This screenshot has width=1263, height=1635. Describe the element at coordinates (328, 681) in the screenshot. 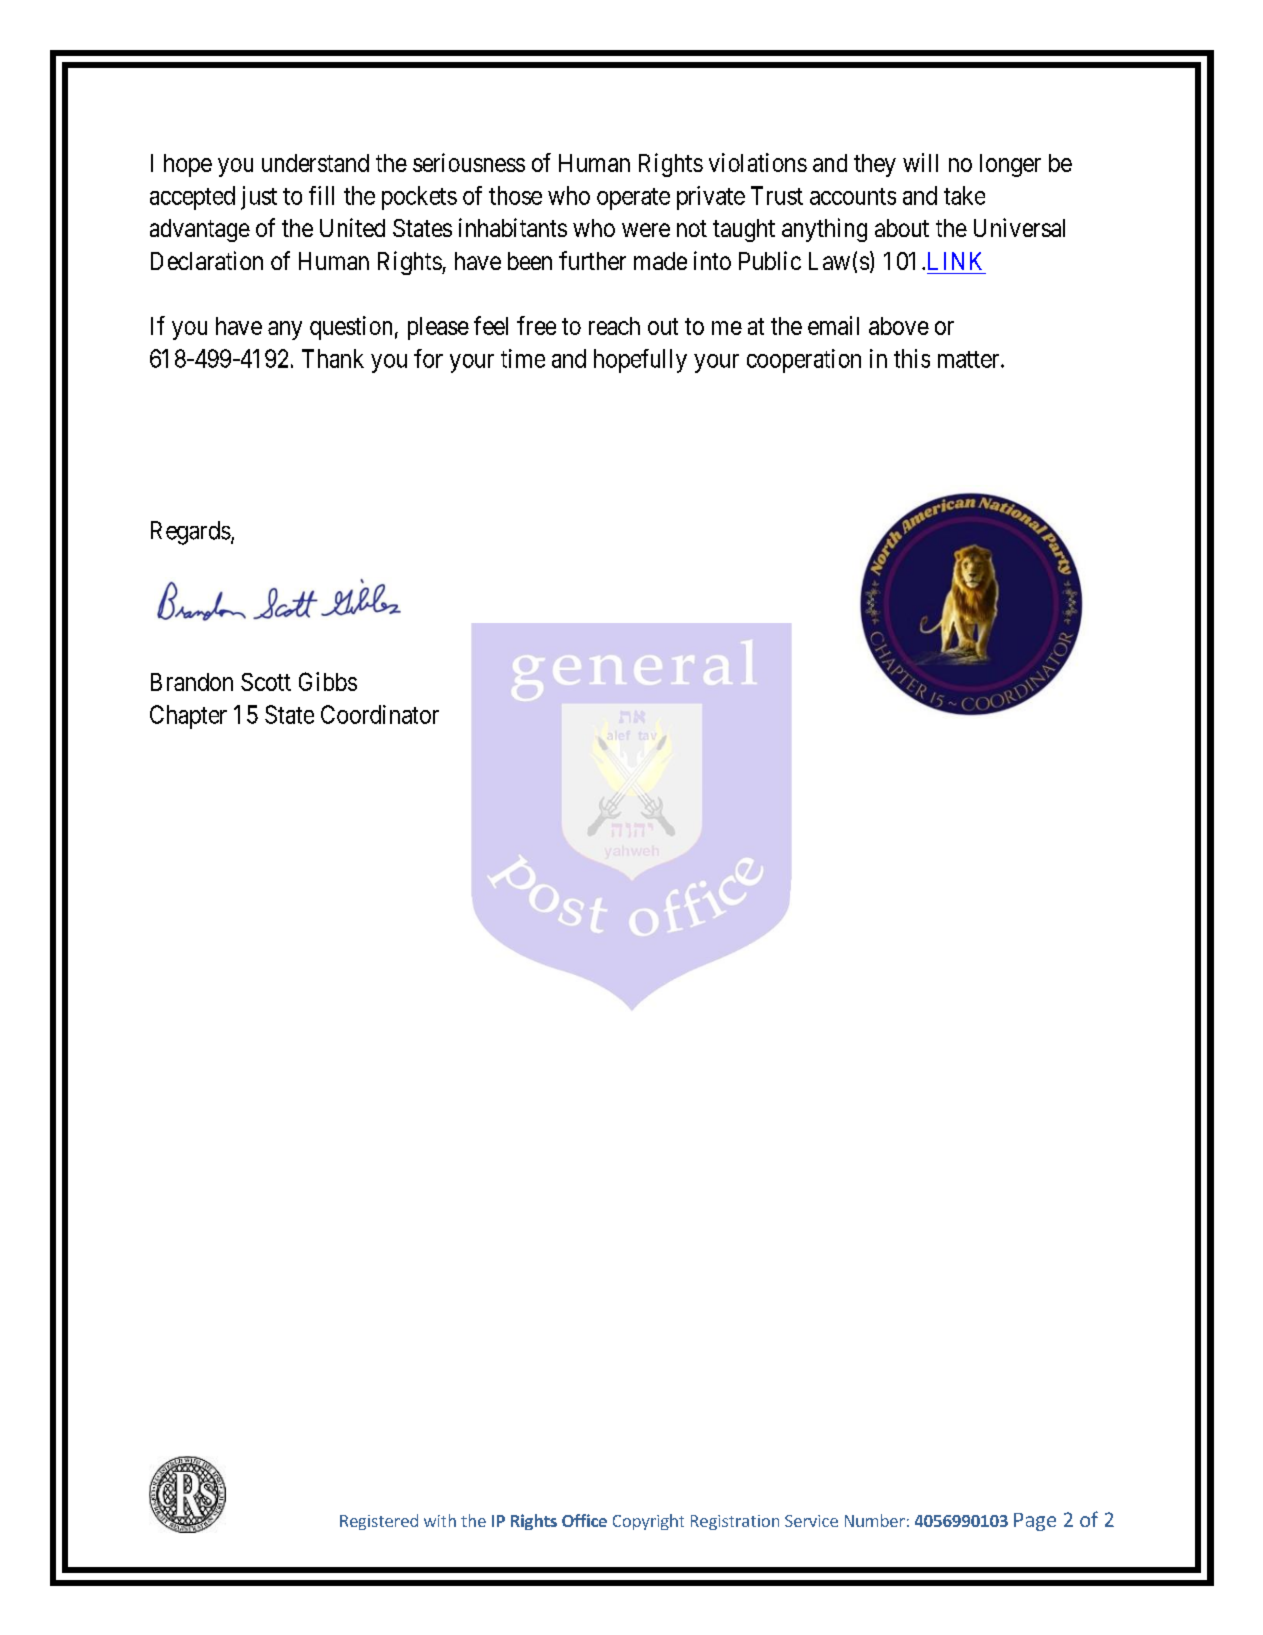

I see `Gibbs` at that location.
